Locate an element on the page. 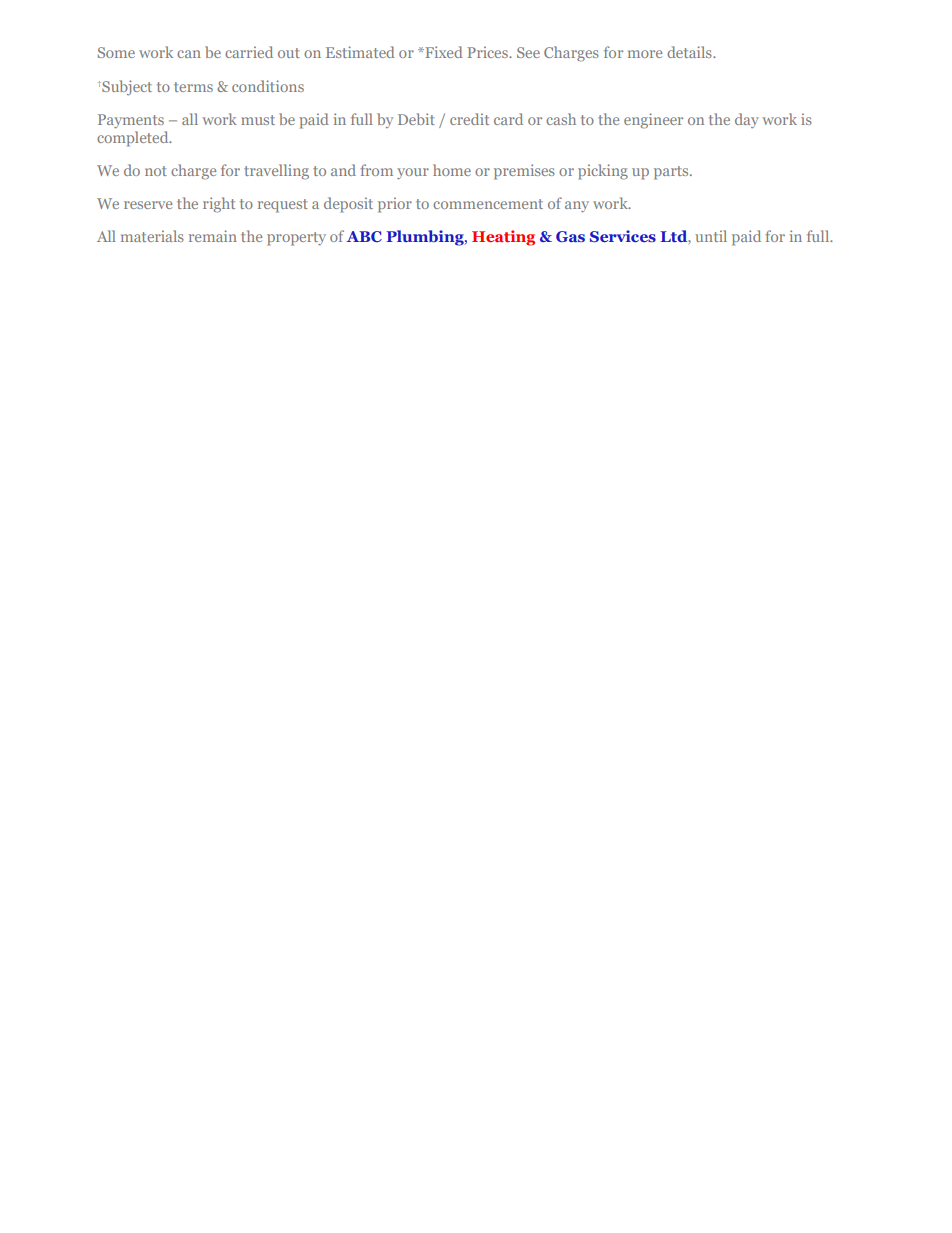 The width and height of the image is (952, 1233). ABC is located at coordinates (364, 236).
